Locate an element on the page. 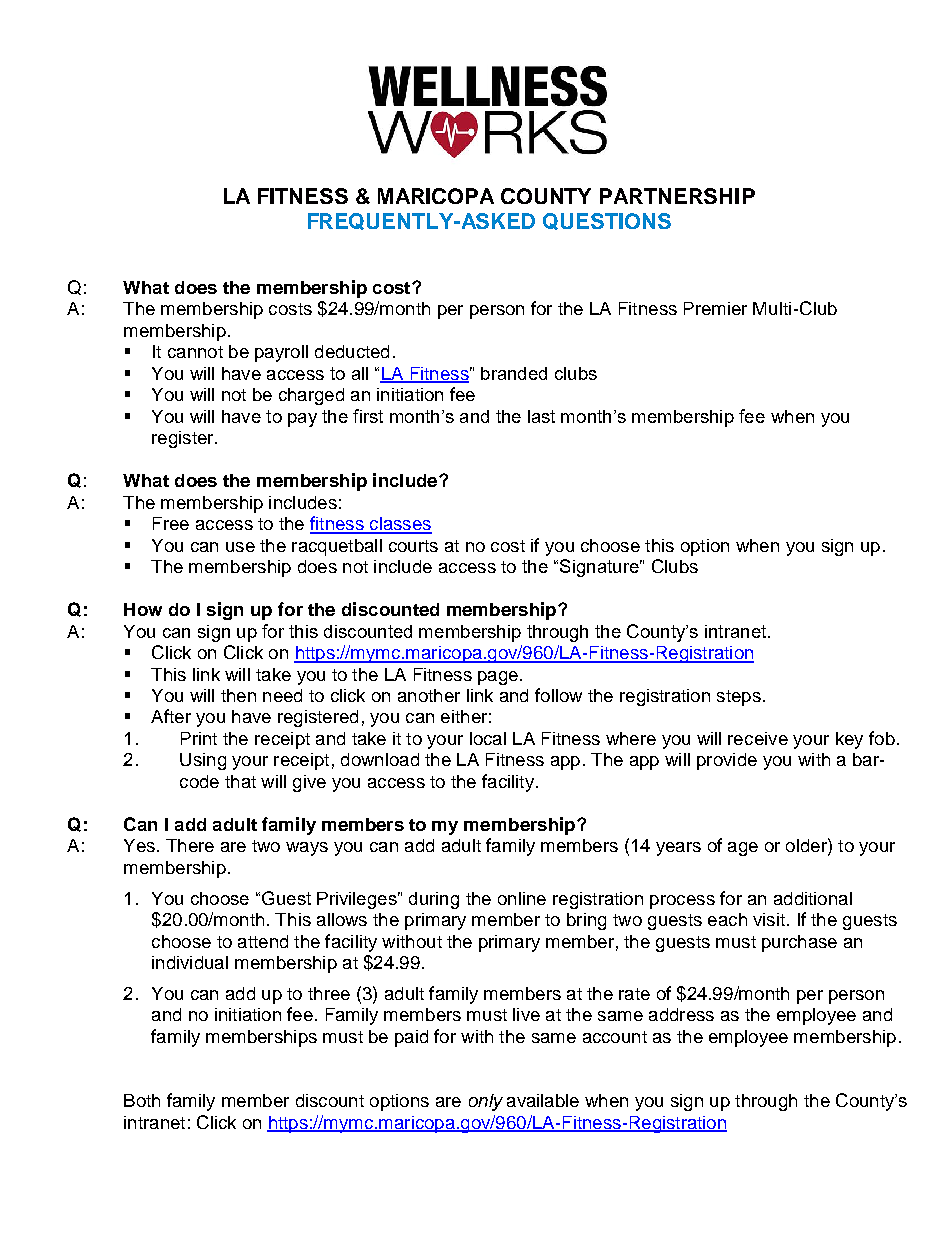 Image resolution: width=952 pixels, height=1233 pixels. Both is located at coordinates (142, 1100).
